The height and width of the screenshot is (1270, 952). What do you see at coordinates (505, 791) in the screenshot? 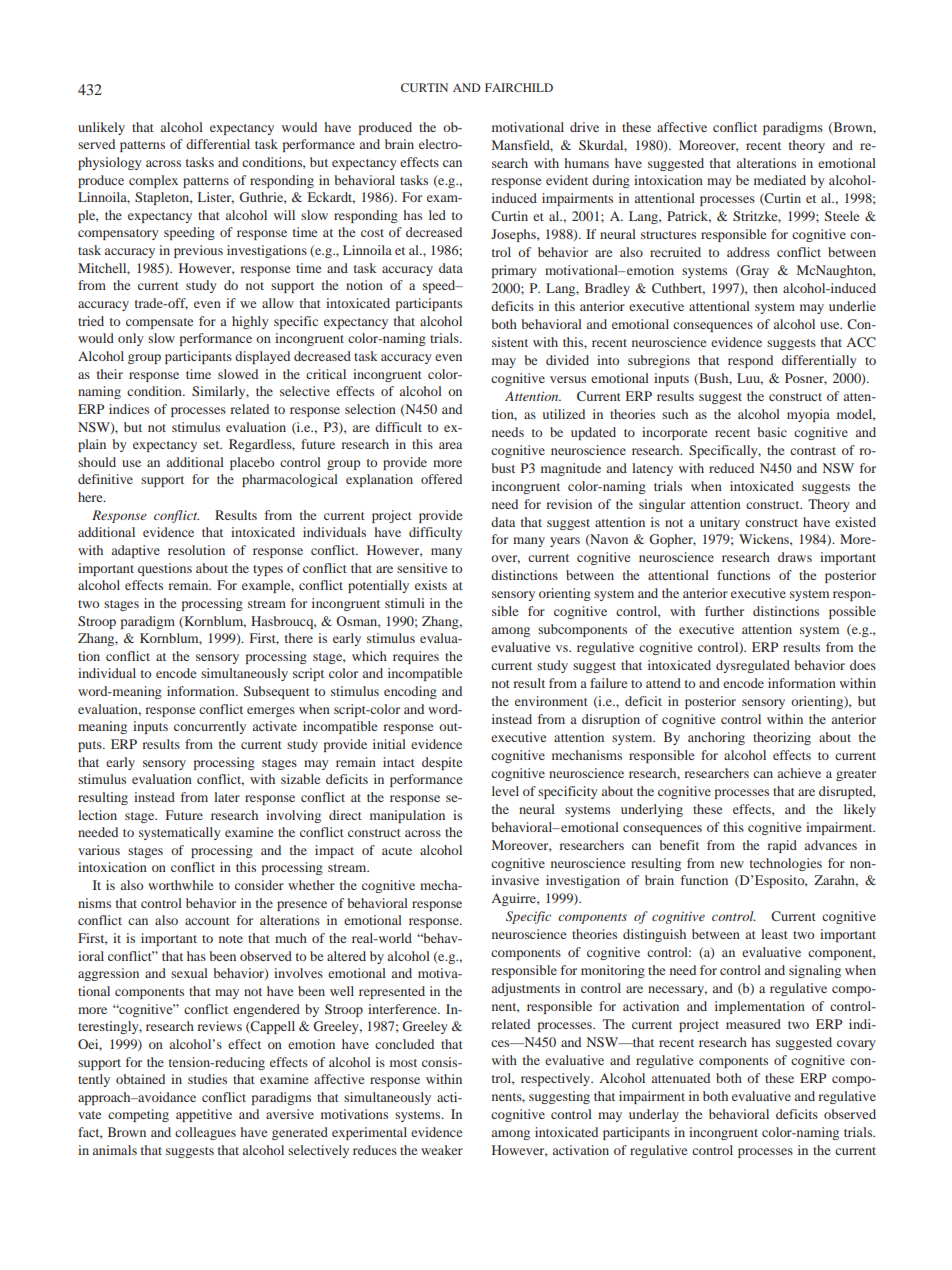
I see `level` at bounding box center [505, 791].
